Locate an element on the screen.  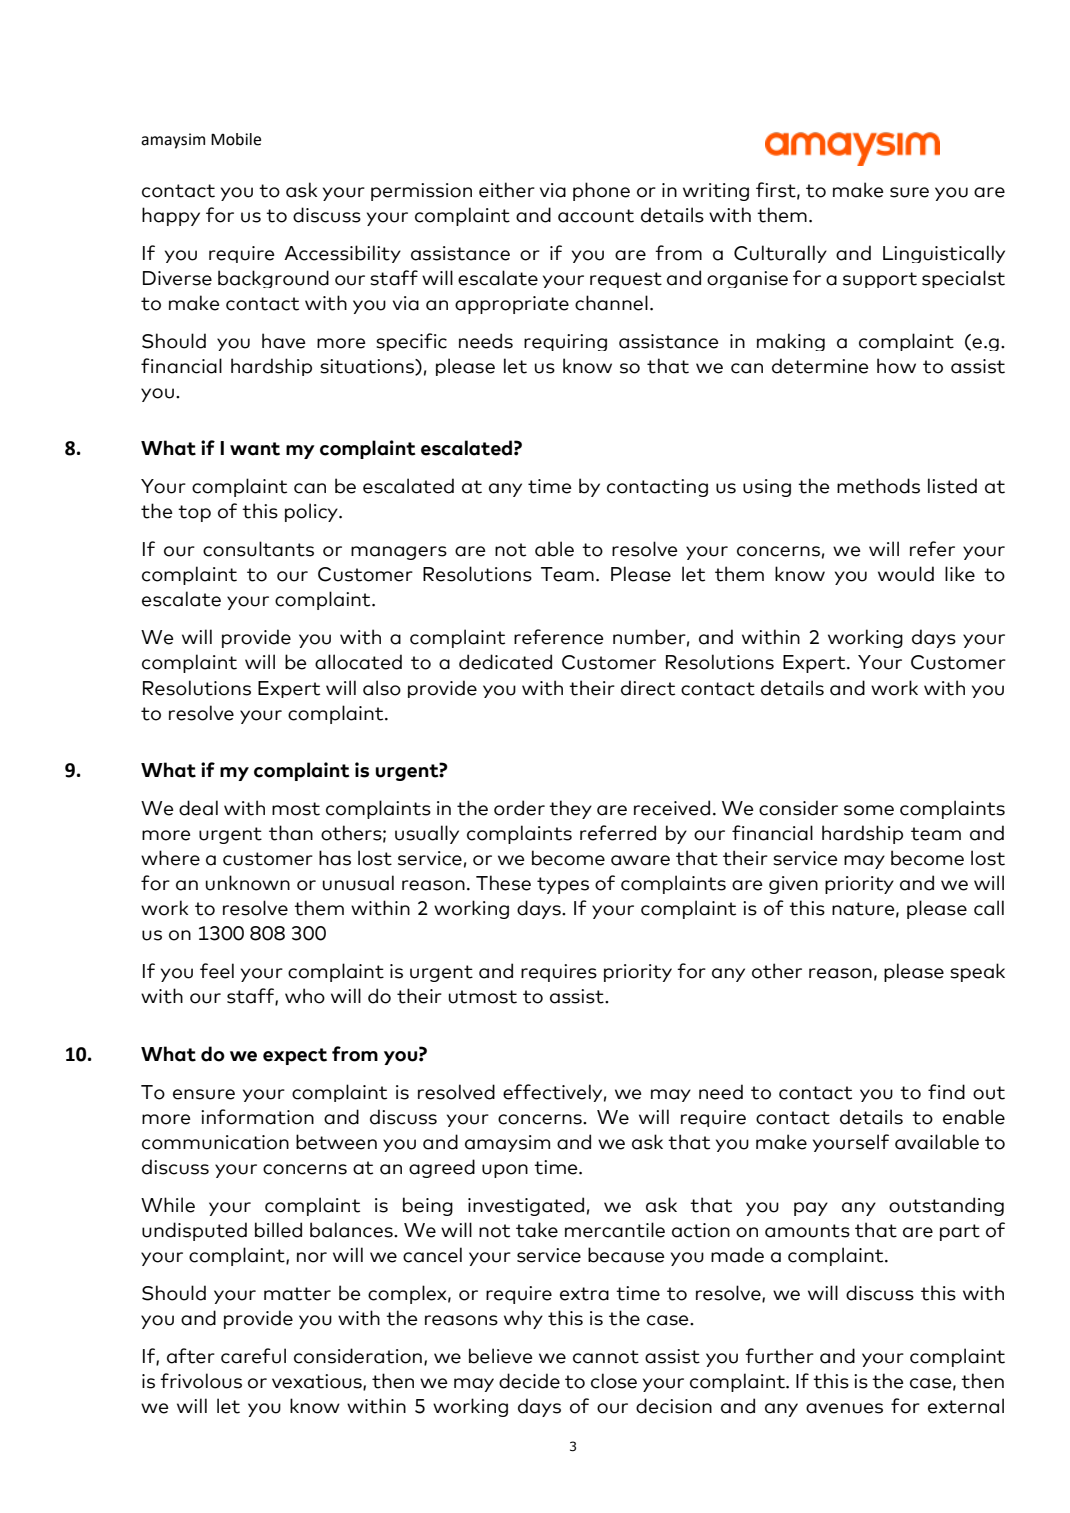
feel is located at coordinates (217, 971).
